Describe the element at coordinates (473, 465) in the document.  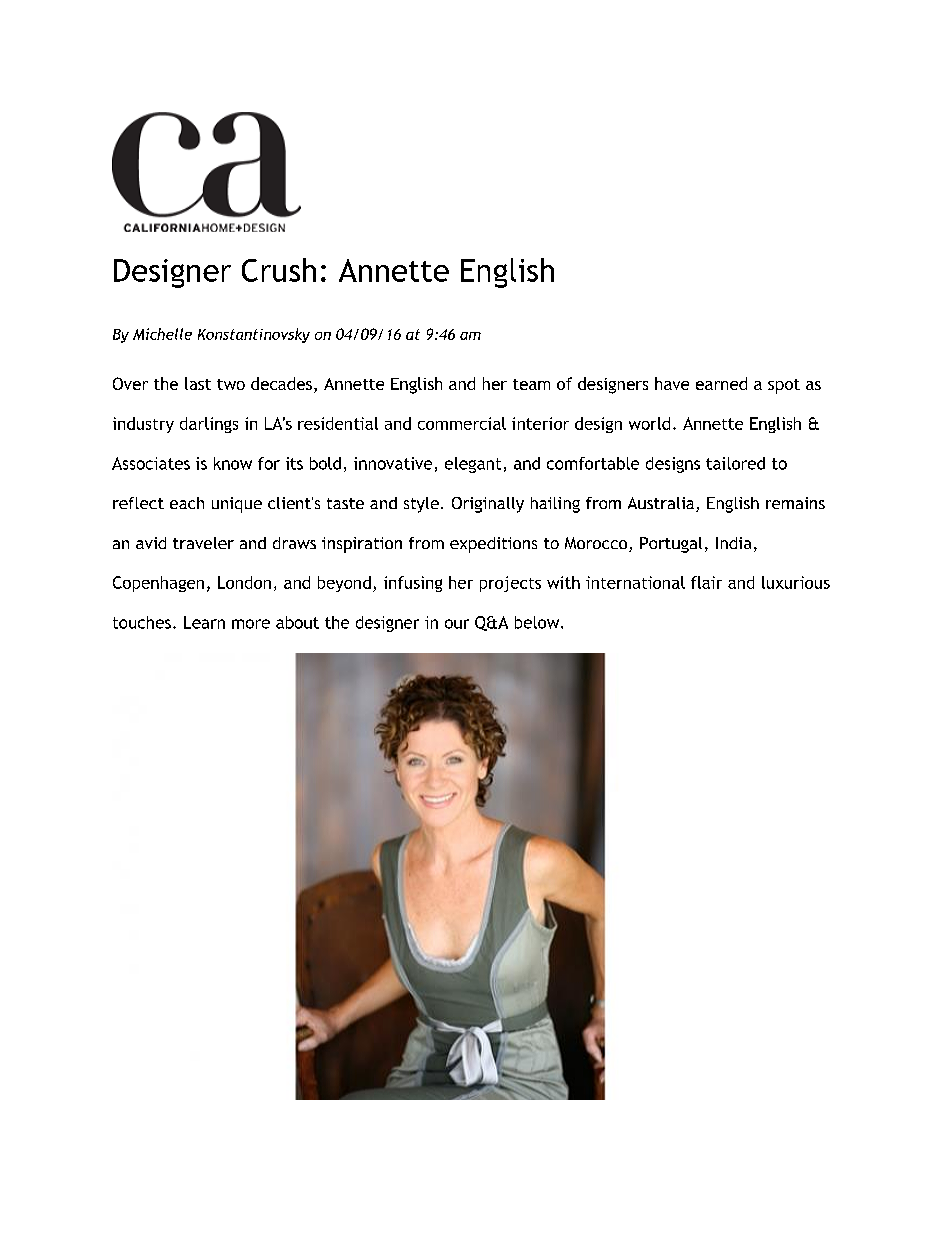
I see `elegant` at that location.
